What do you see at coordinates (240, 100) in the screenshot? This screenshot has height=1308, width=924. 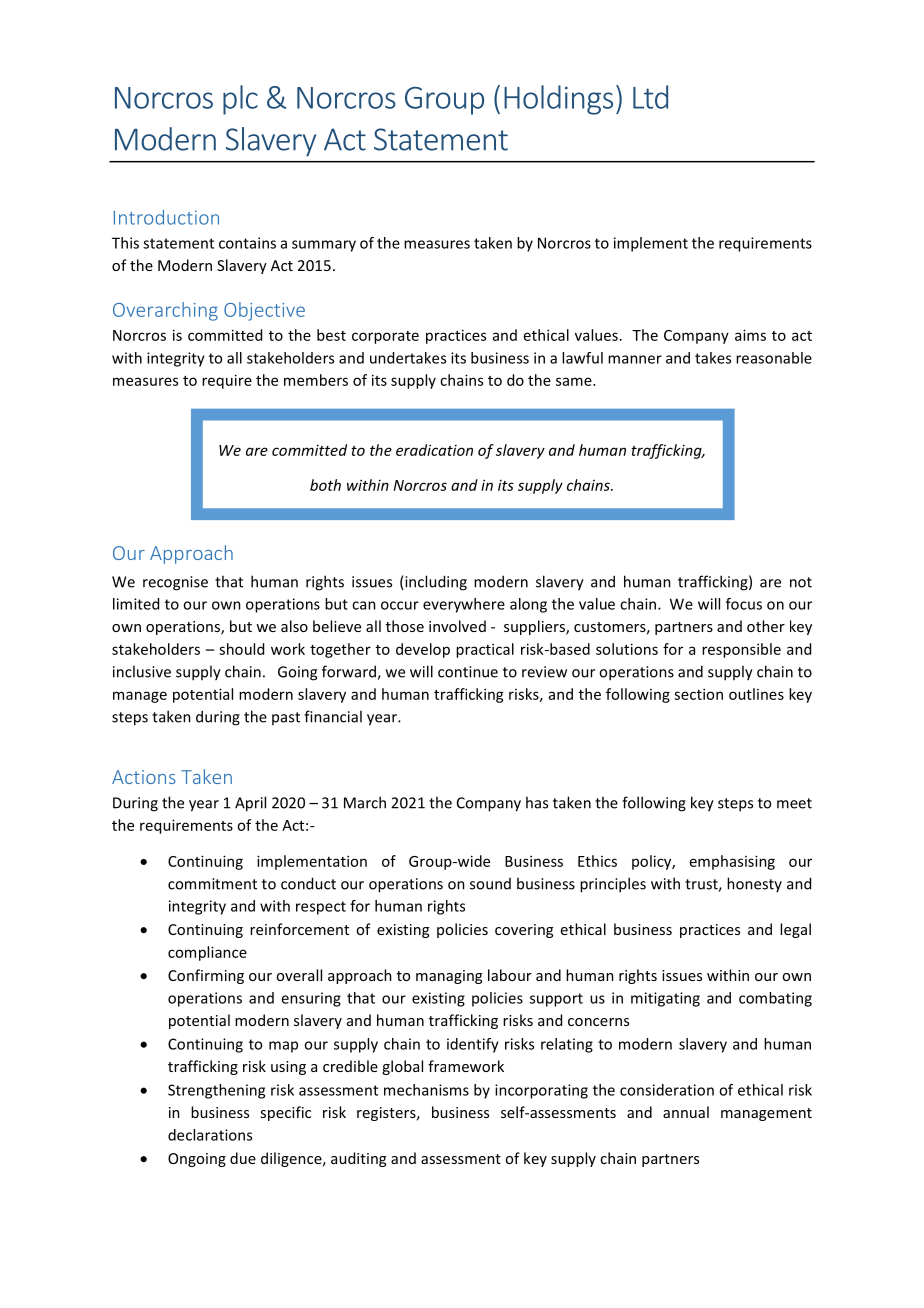 I see `plc` at bounding box center [240, 100].
